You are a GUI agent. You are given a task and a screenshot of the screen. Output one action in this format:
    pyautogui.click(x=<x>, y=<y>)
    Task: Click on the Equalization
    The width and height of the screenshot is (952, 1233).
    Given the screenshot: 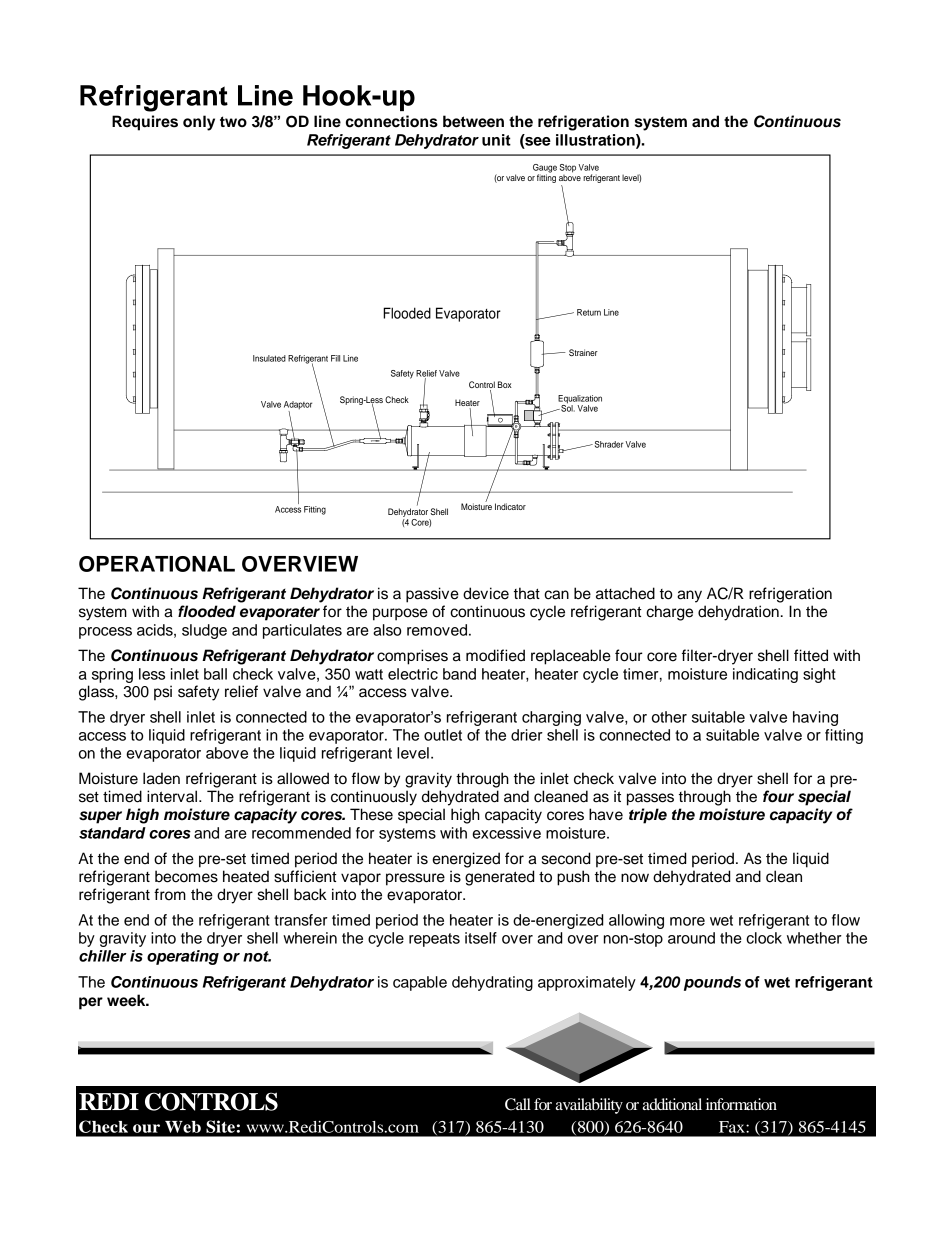 What is the action you would take?
    pyautogui.click(x=580, y=400)
